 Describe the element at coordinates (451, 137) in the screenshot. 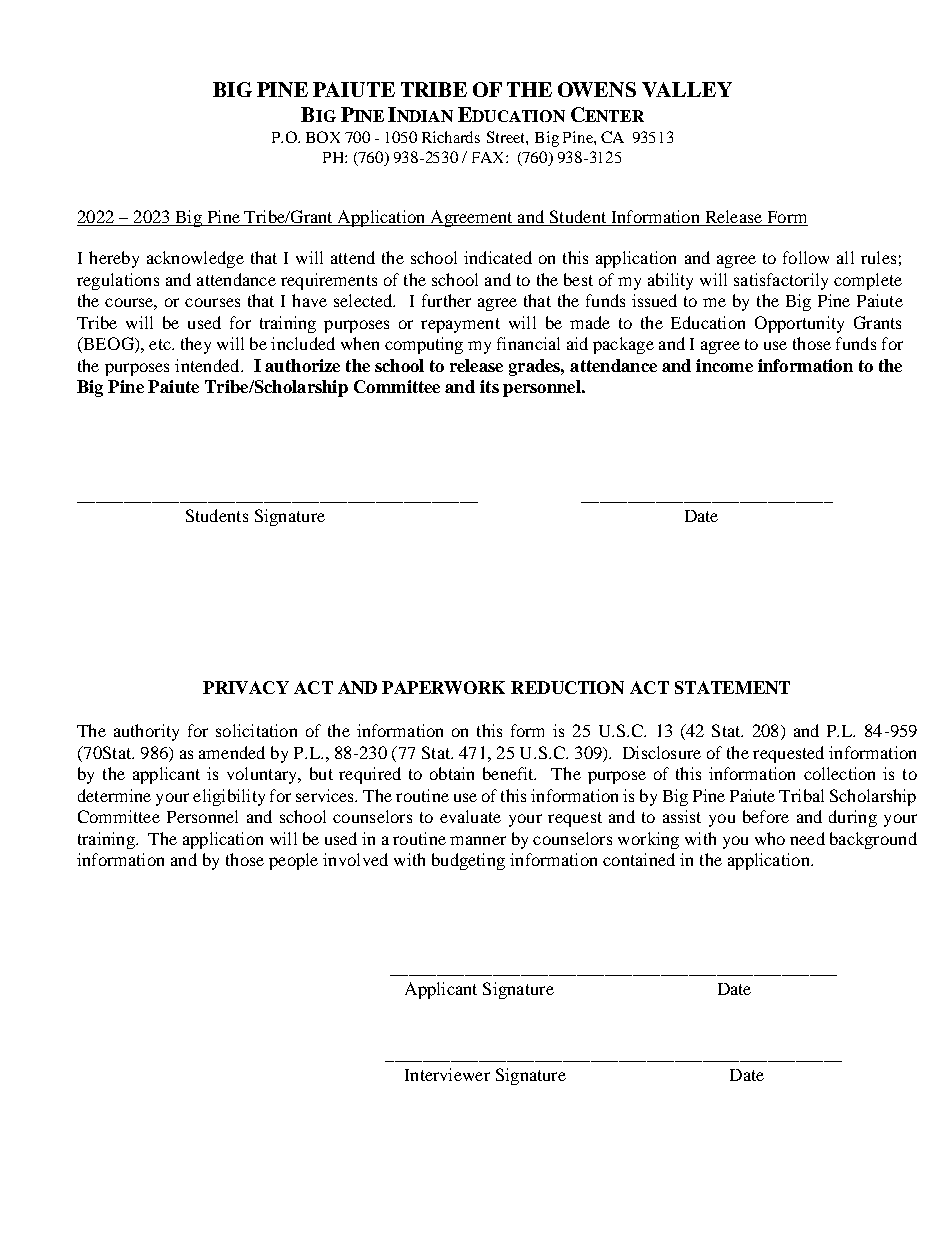

I see `Richards` at that location.
